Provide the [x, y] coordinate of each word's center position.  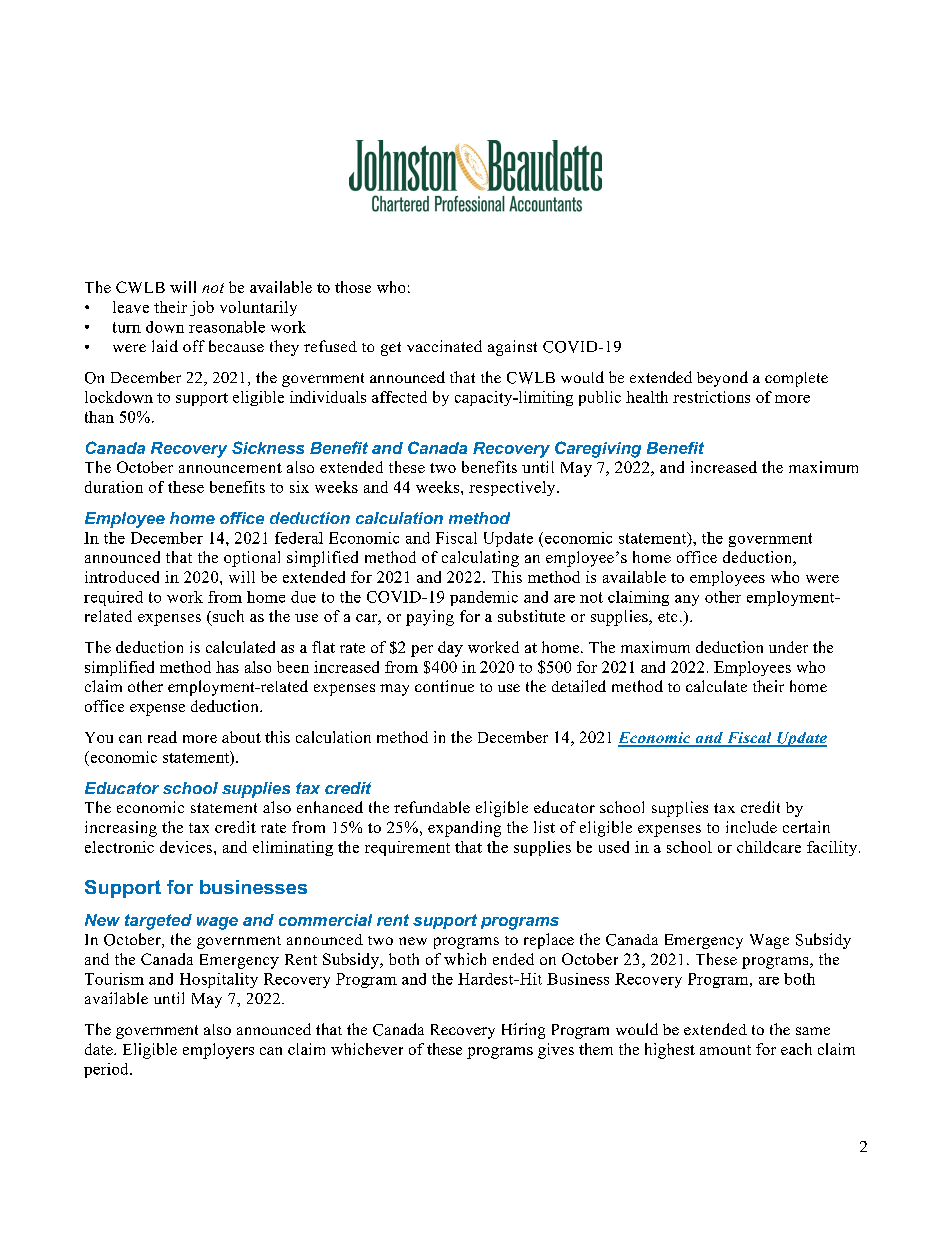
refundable [432, 807]
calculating [480, 559]
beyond [722, 379]
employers [218, 1051]
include [751, 827]
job [202, 308]
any [687, 600]
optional [252, 559]
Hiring [523, 1031]
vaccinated [444, 346]
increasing [121, 829]
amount [725, 1050]
